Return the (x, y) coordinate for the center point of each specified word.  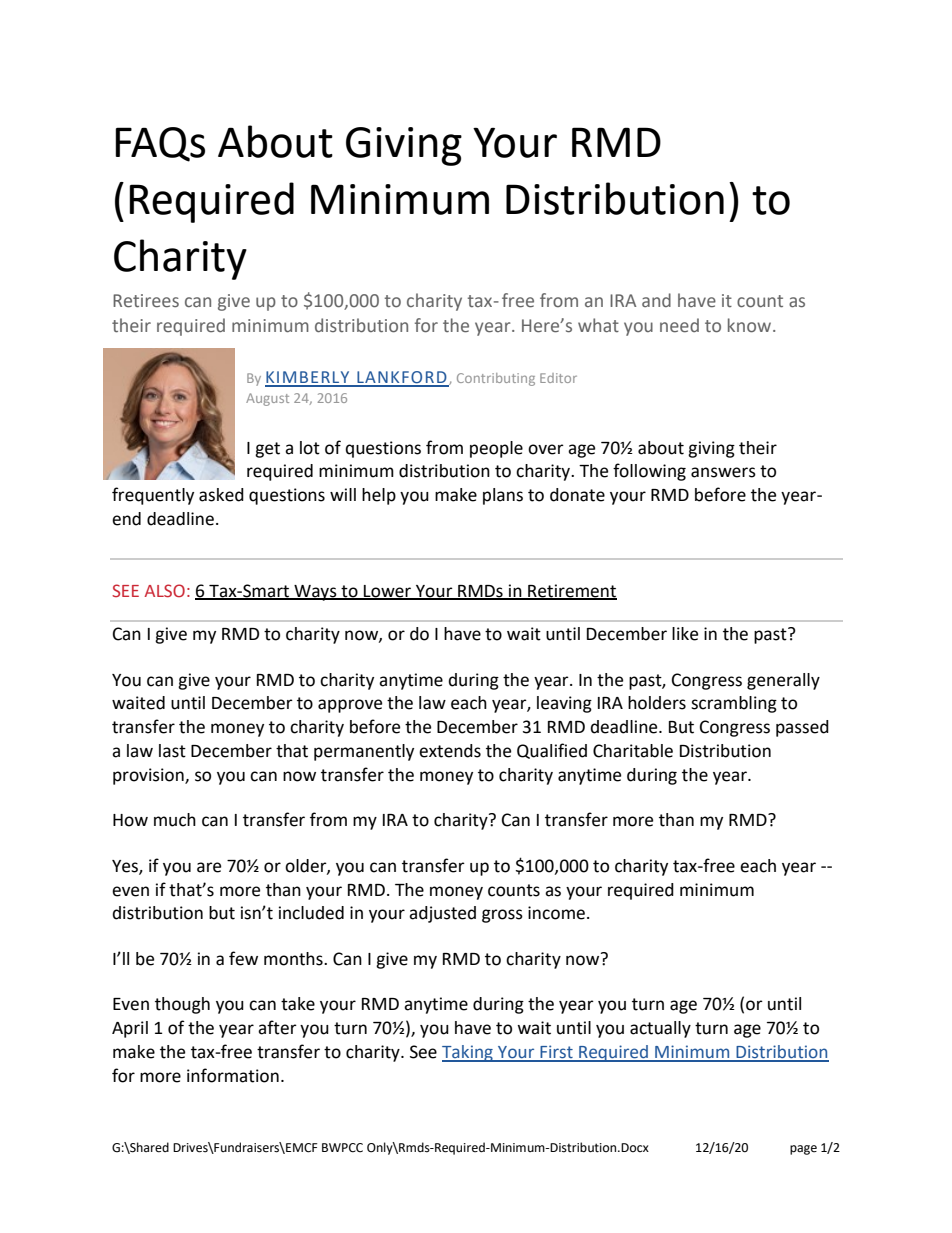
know (751, 325)
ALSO (164, 590)
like (685, 634)
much (175, 820)
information (233, 1075)
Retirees (146, 301)
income (556, 913)
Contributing (496, 379)
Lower (388, 592)
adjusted (442, 914)
